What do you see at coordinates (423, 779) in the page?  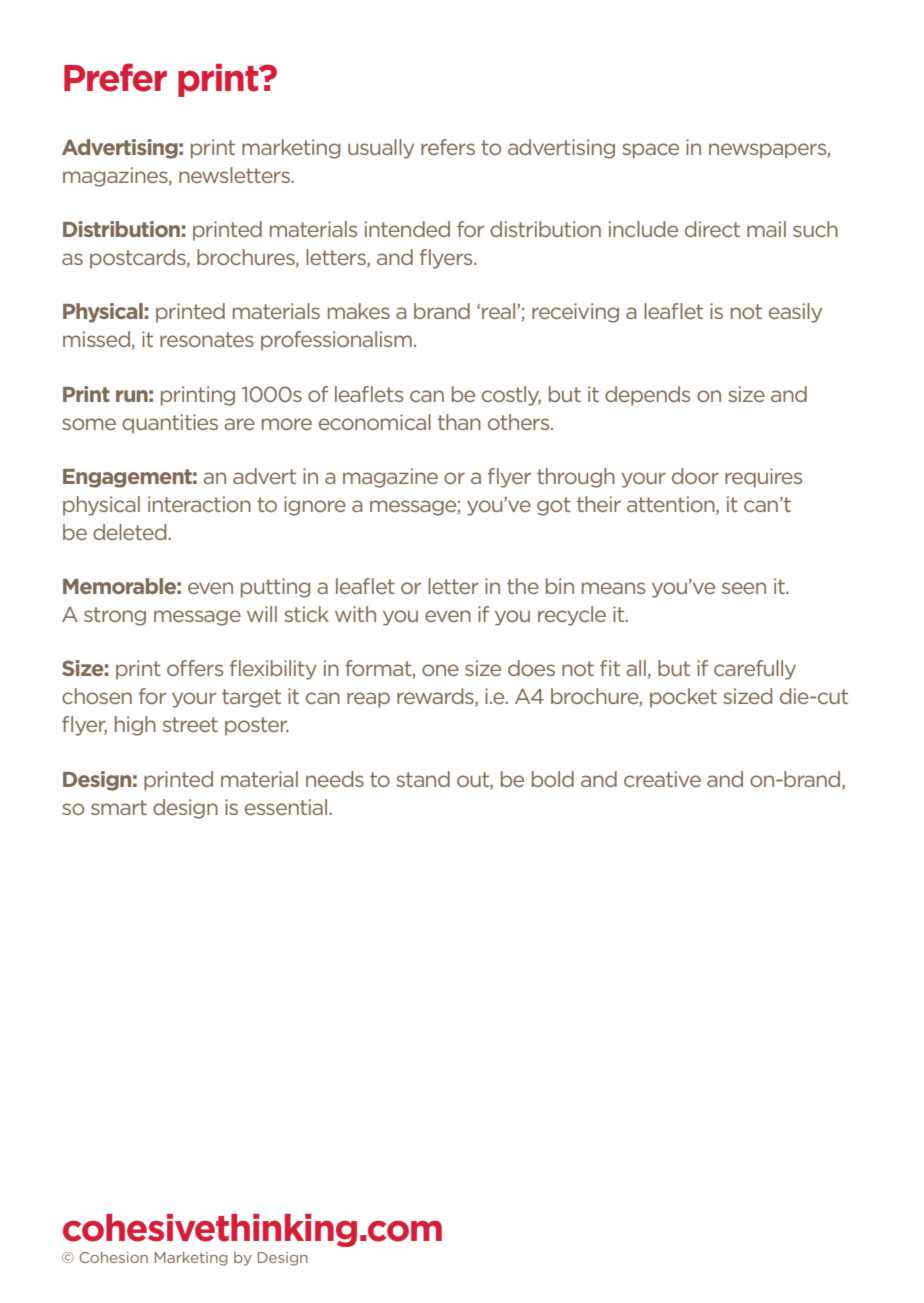 I see `stand` at bounding box center [423, 779].
